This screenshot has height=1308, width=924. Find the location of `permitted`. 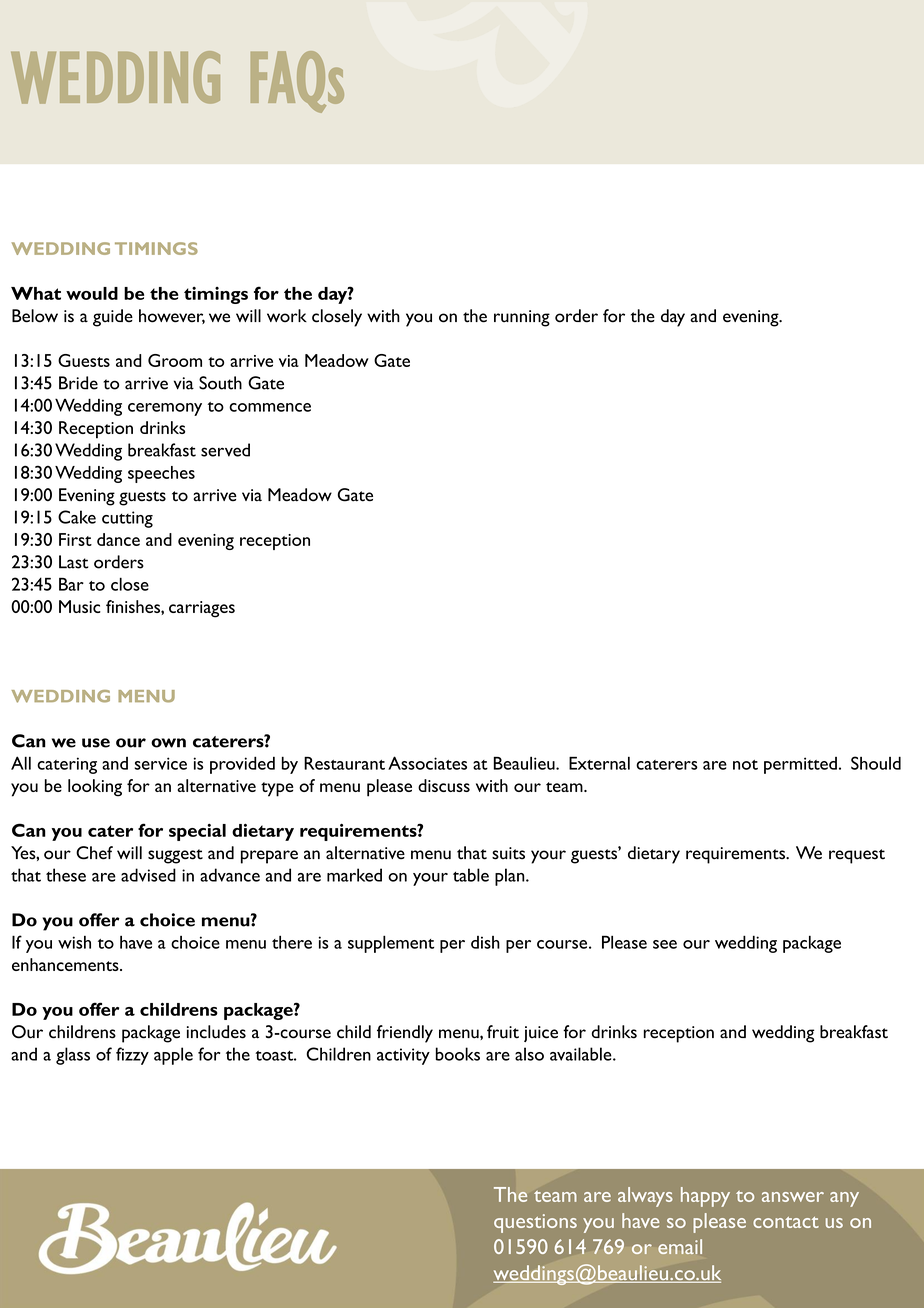

permitted is located at coordinates (800, 765).
